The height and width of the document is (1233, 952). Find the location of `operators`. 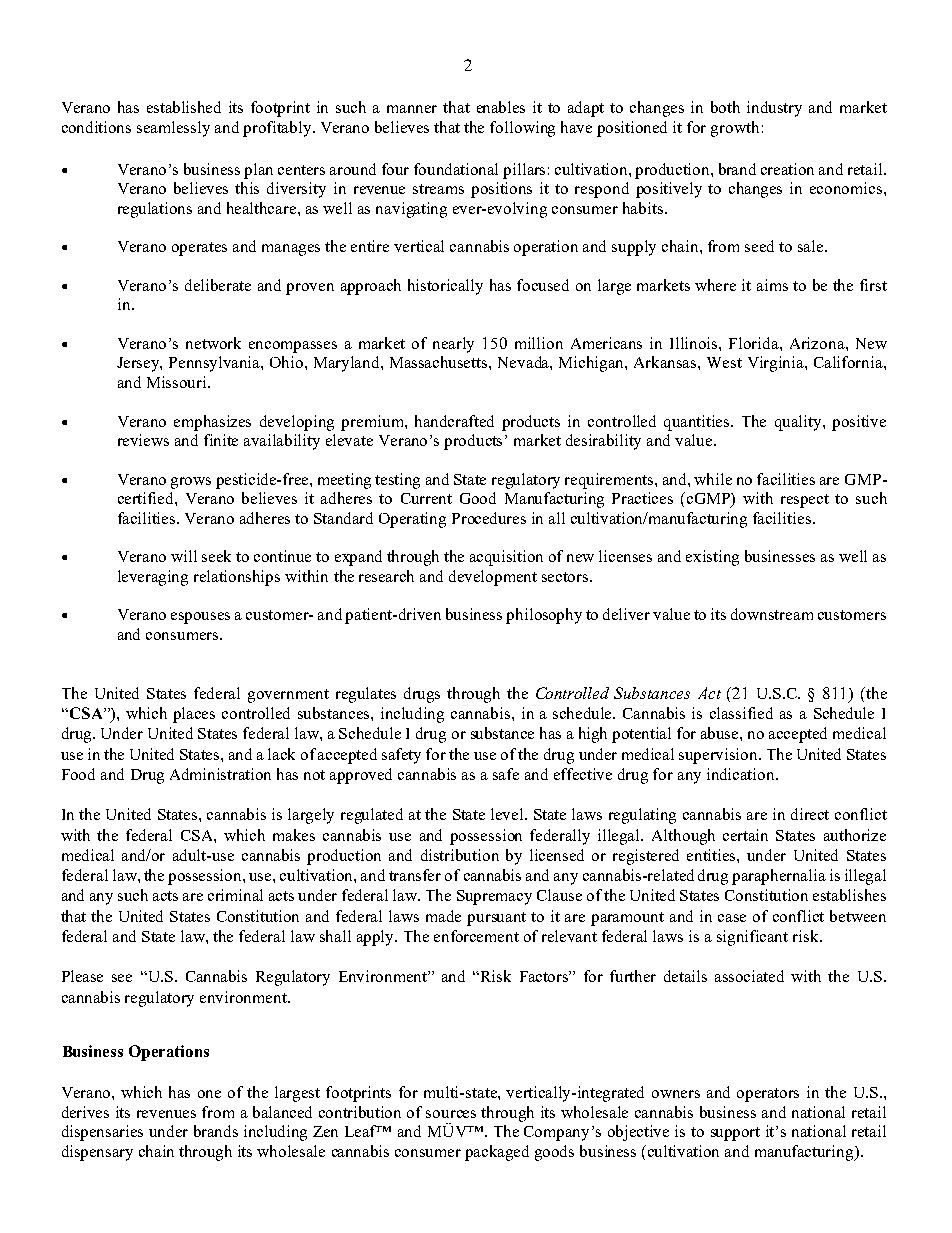

operators is located at coordinates (768, 1095).
